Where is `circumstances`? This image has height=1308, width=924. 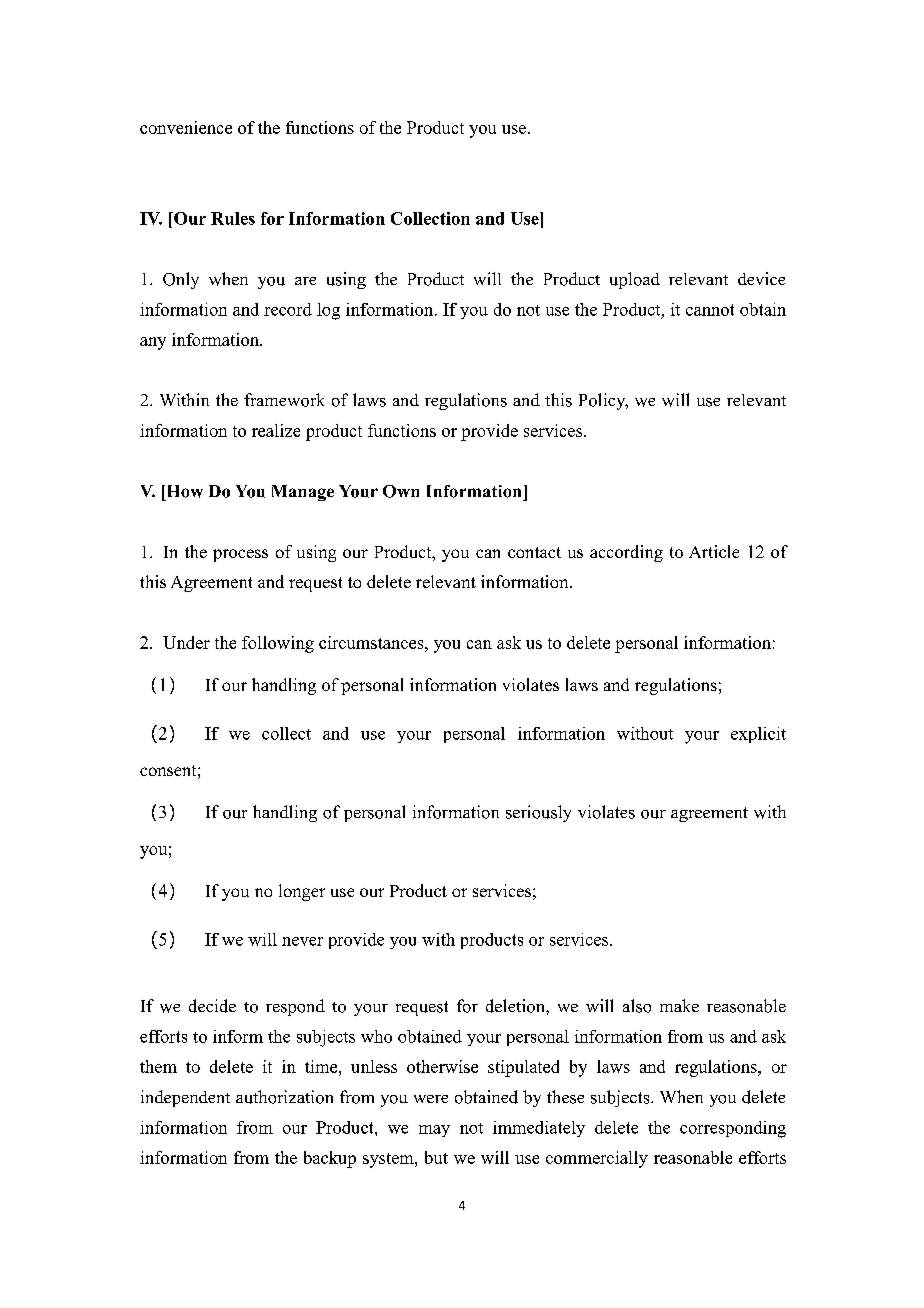 circumstances is located at coordinates (372, 642).
